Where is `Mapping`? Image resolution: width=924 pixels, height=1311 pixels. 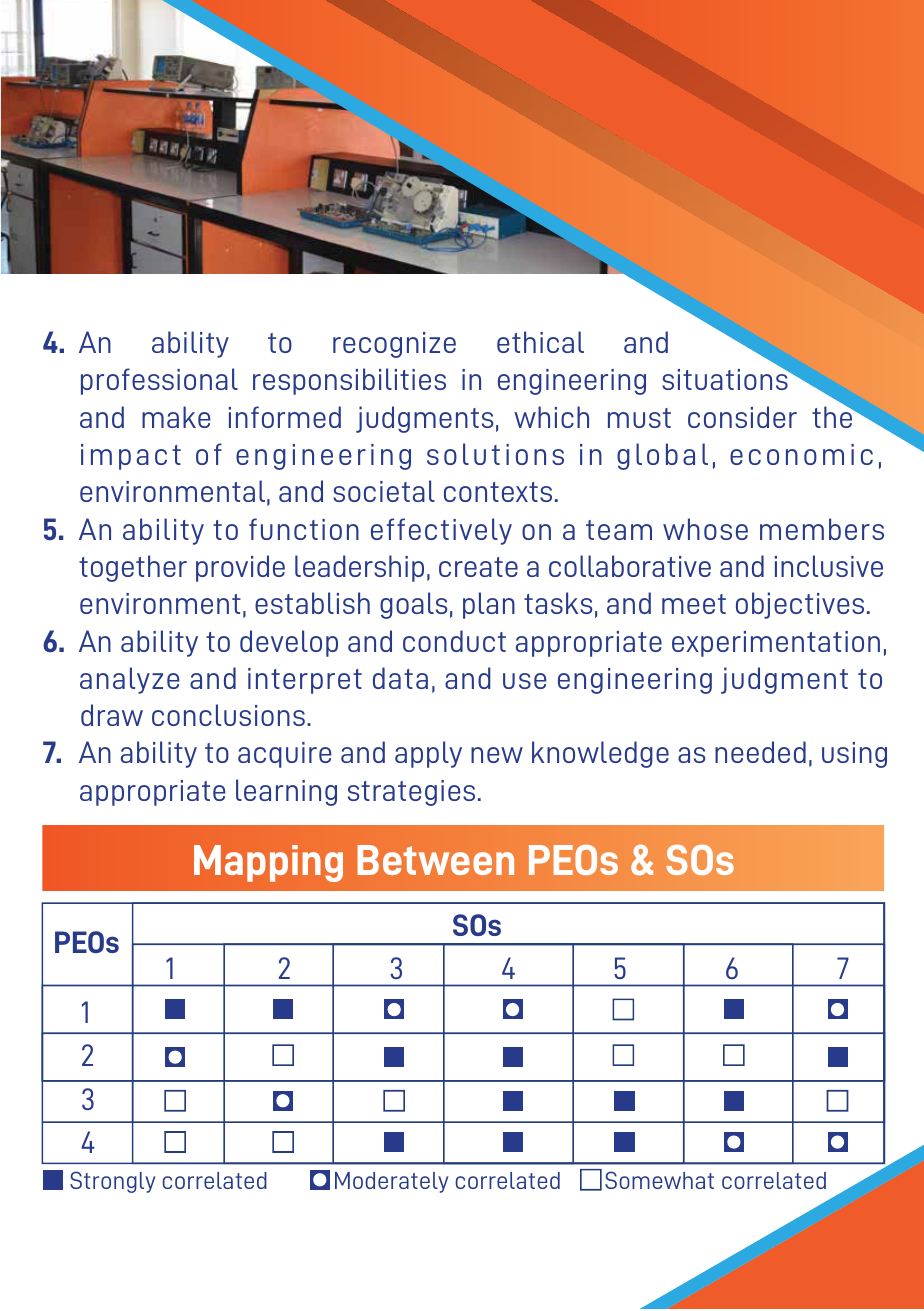
Mapping is located at coordinates (268, 863).
